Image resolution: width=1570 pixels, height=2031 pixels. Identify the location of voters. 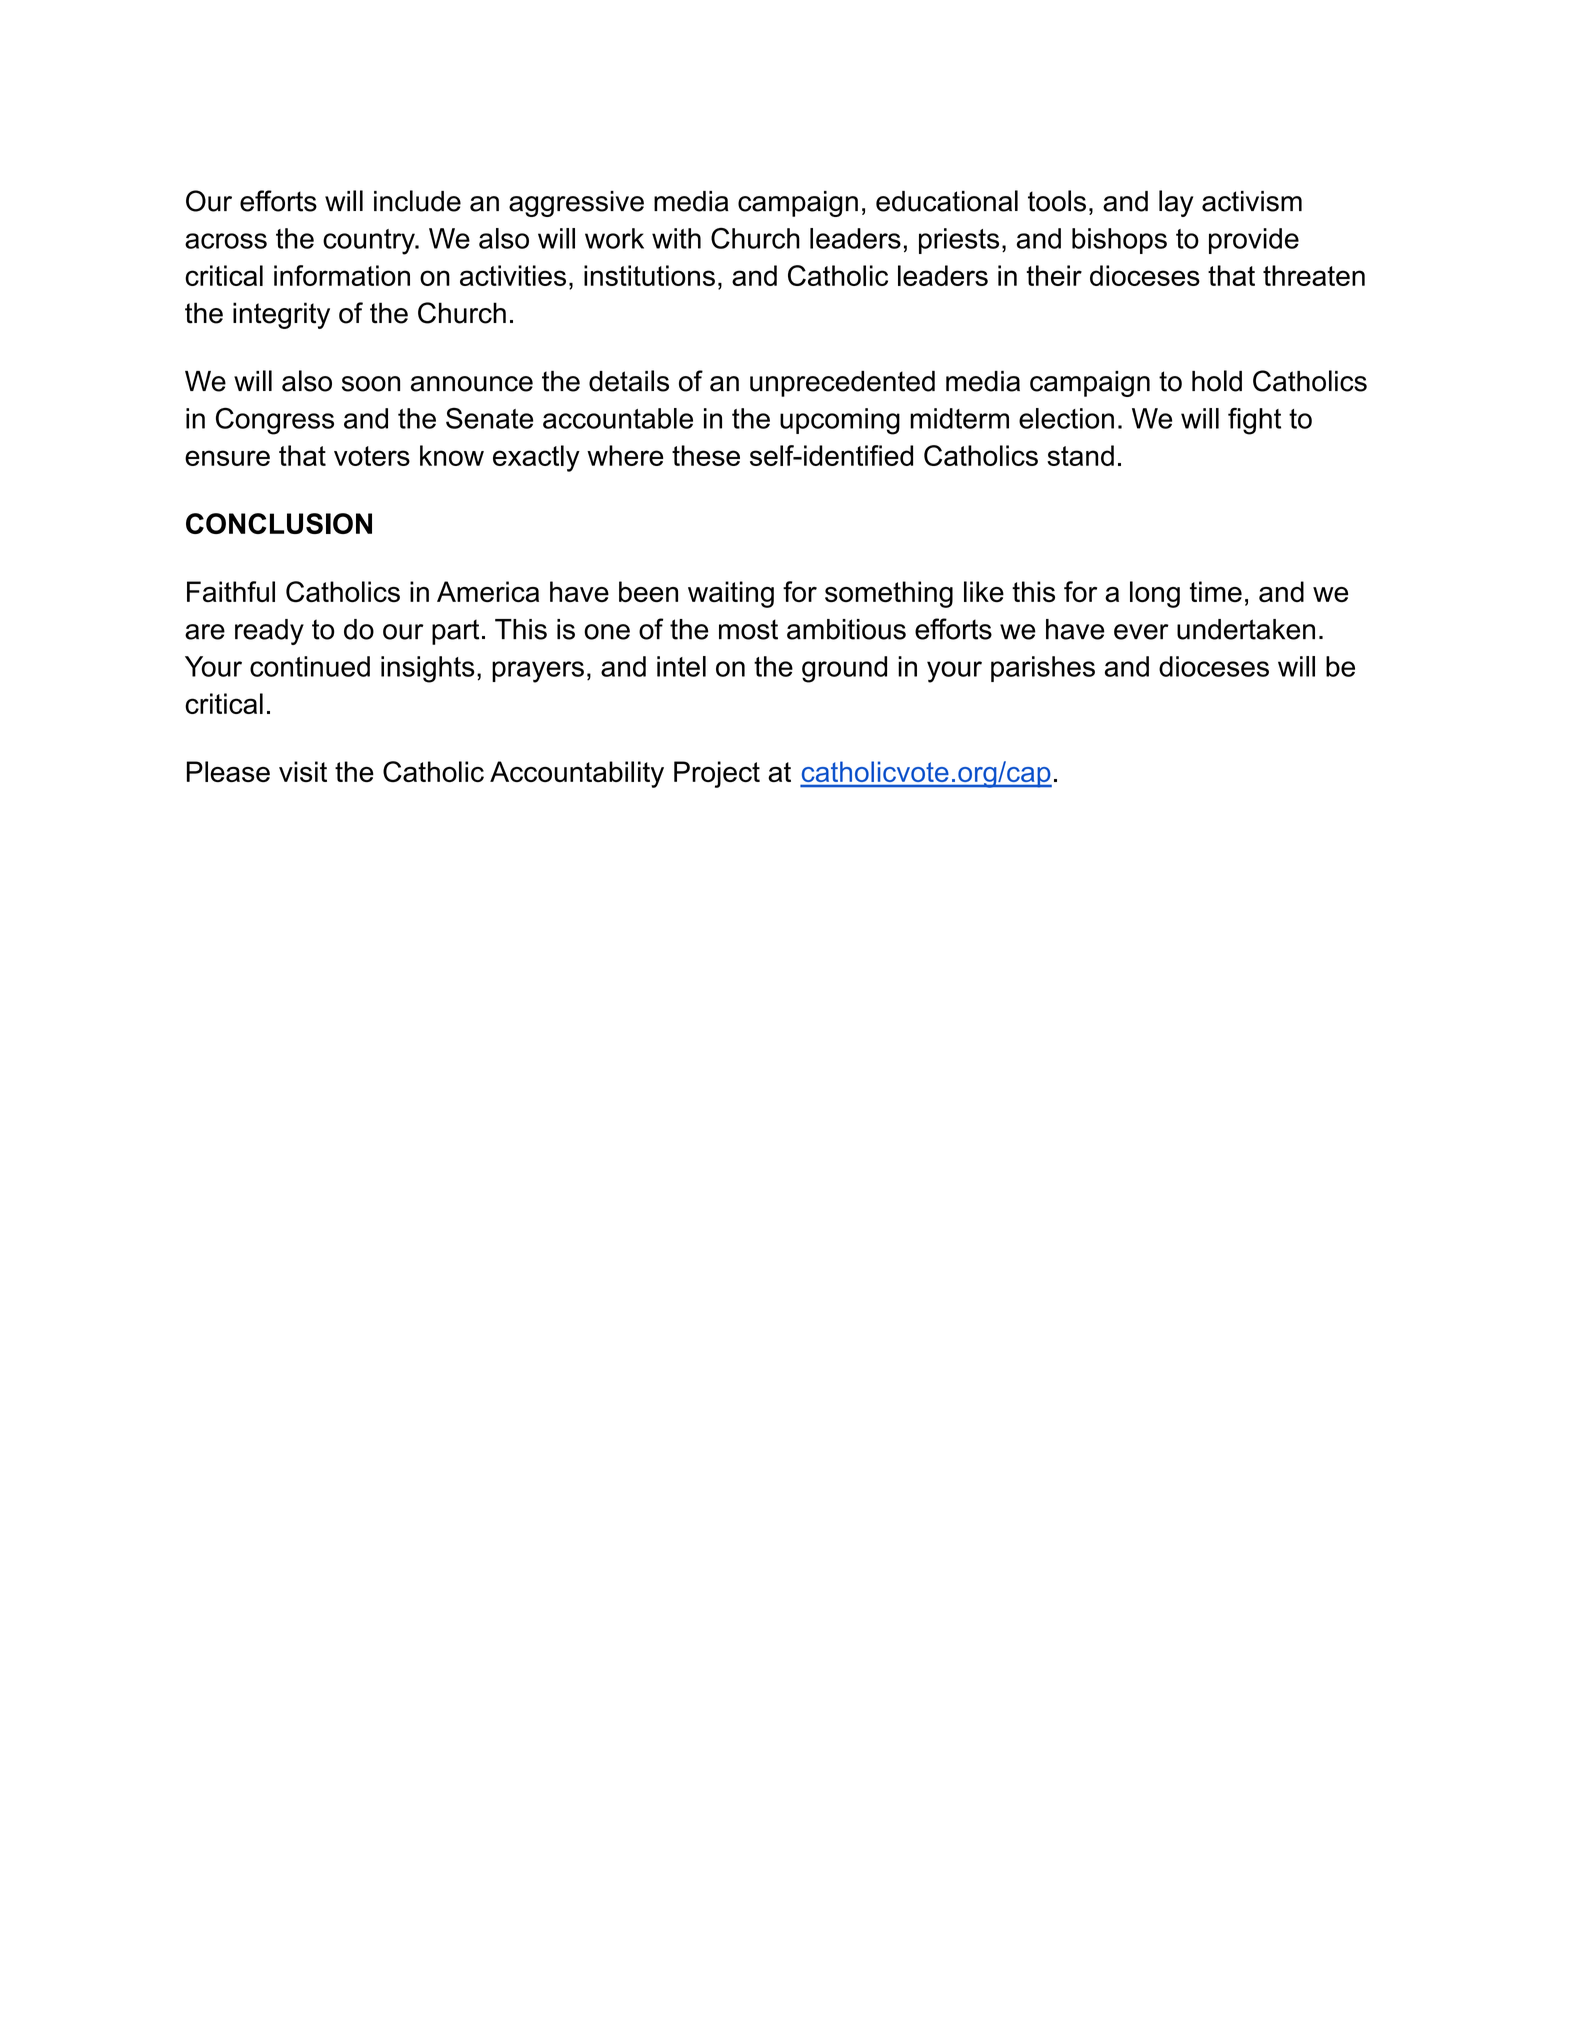
(372, 456).
